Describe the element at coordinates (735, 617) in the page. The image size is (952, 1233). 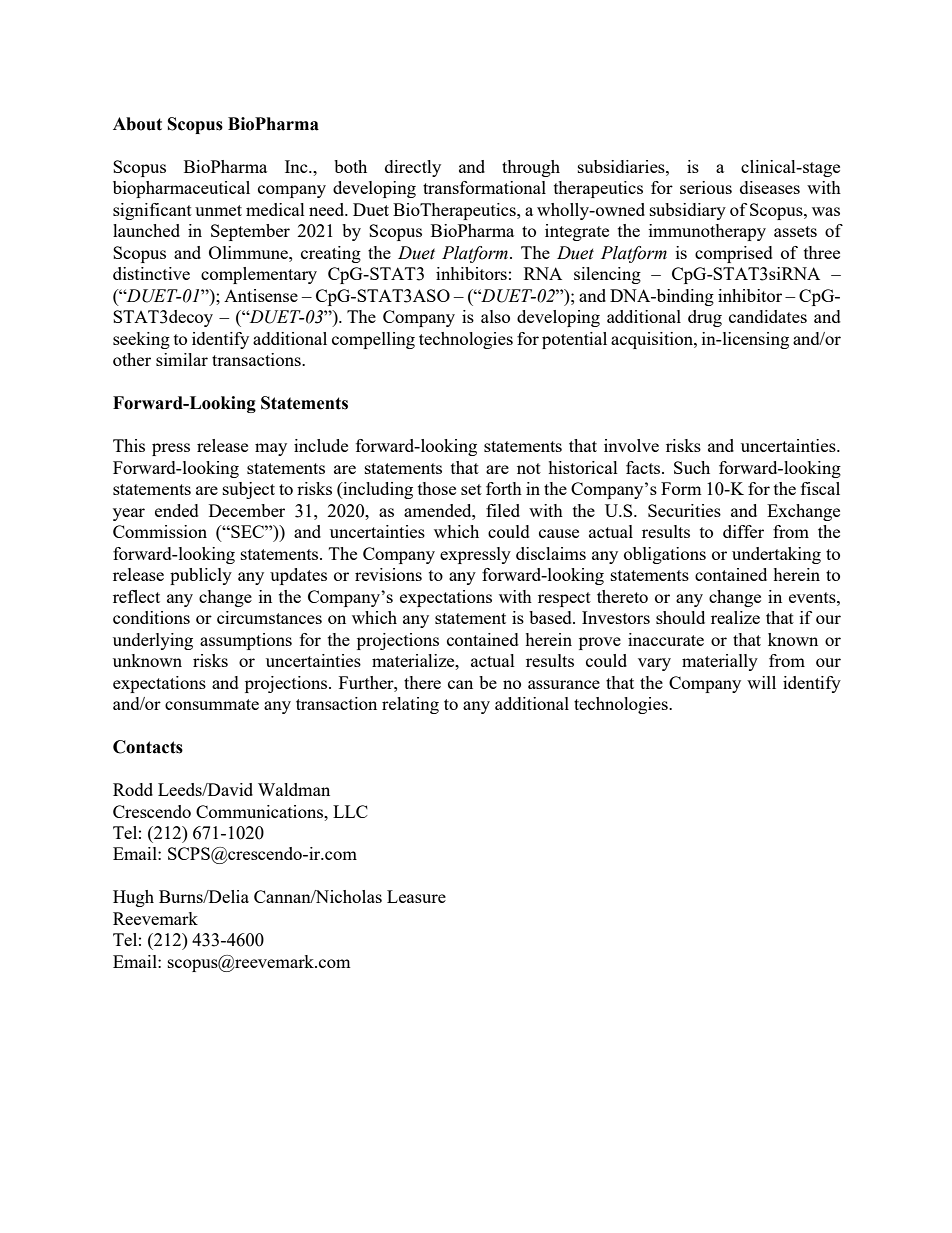
I see `realize` at that location.
